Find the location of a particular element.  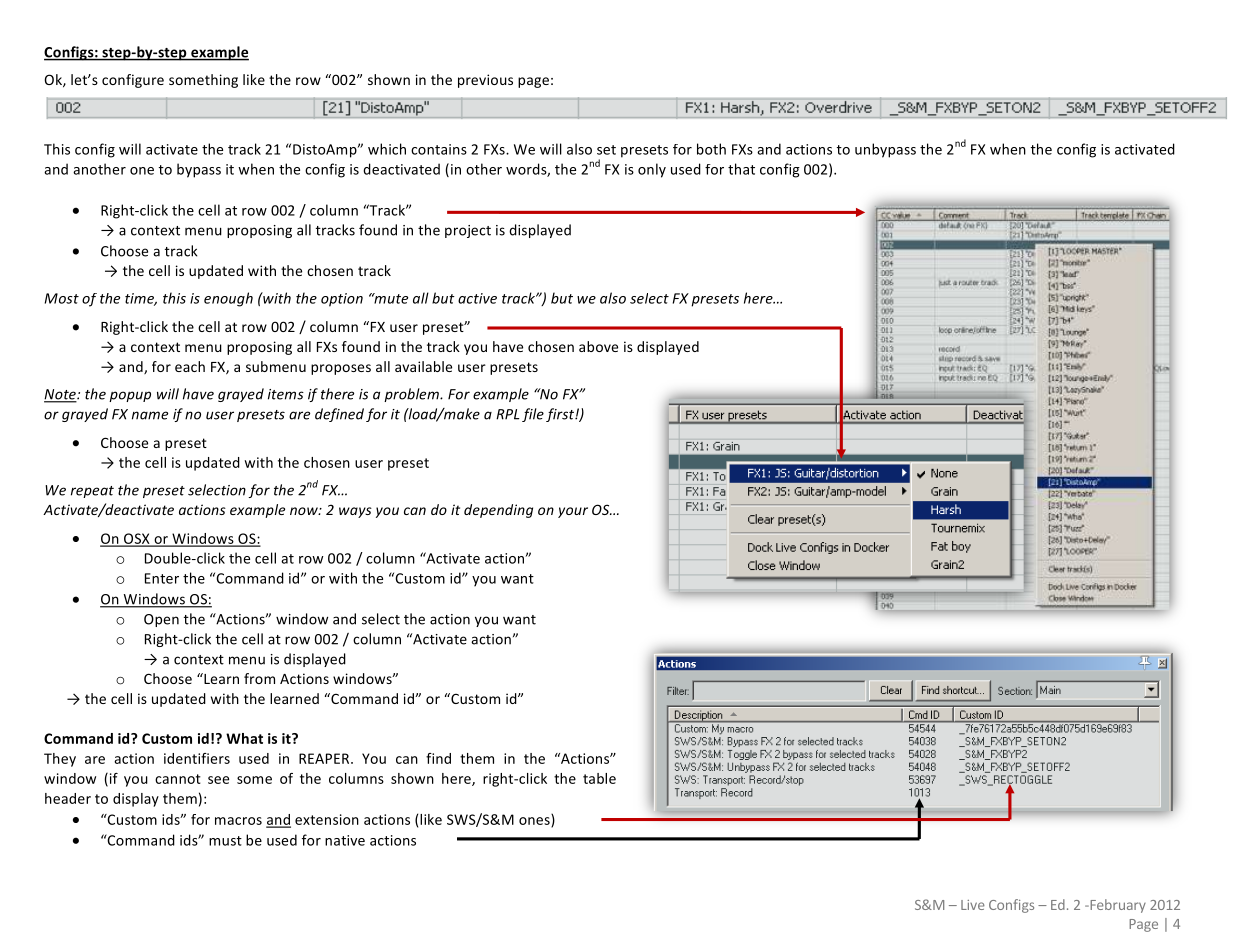

What is located at coordinates (244, 738).
